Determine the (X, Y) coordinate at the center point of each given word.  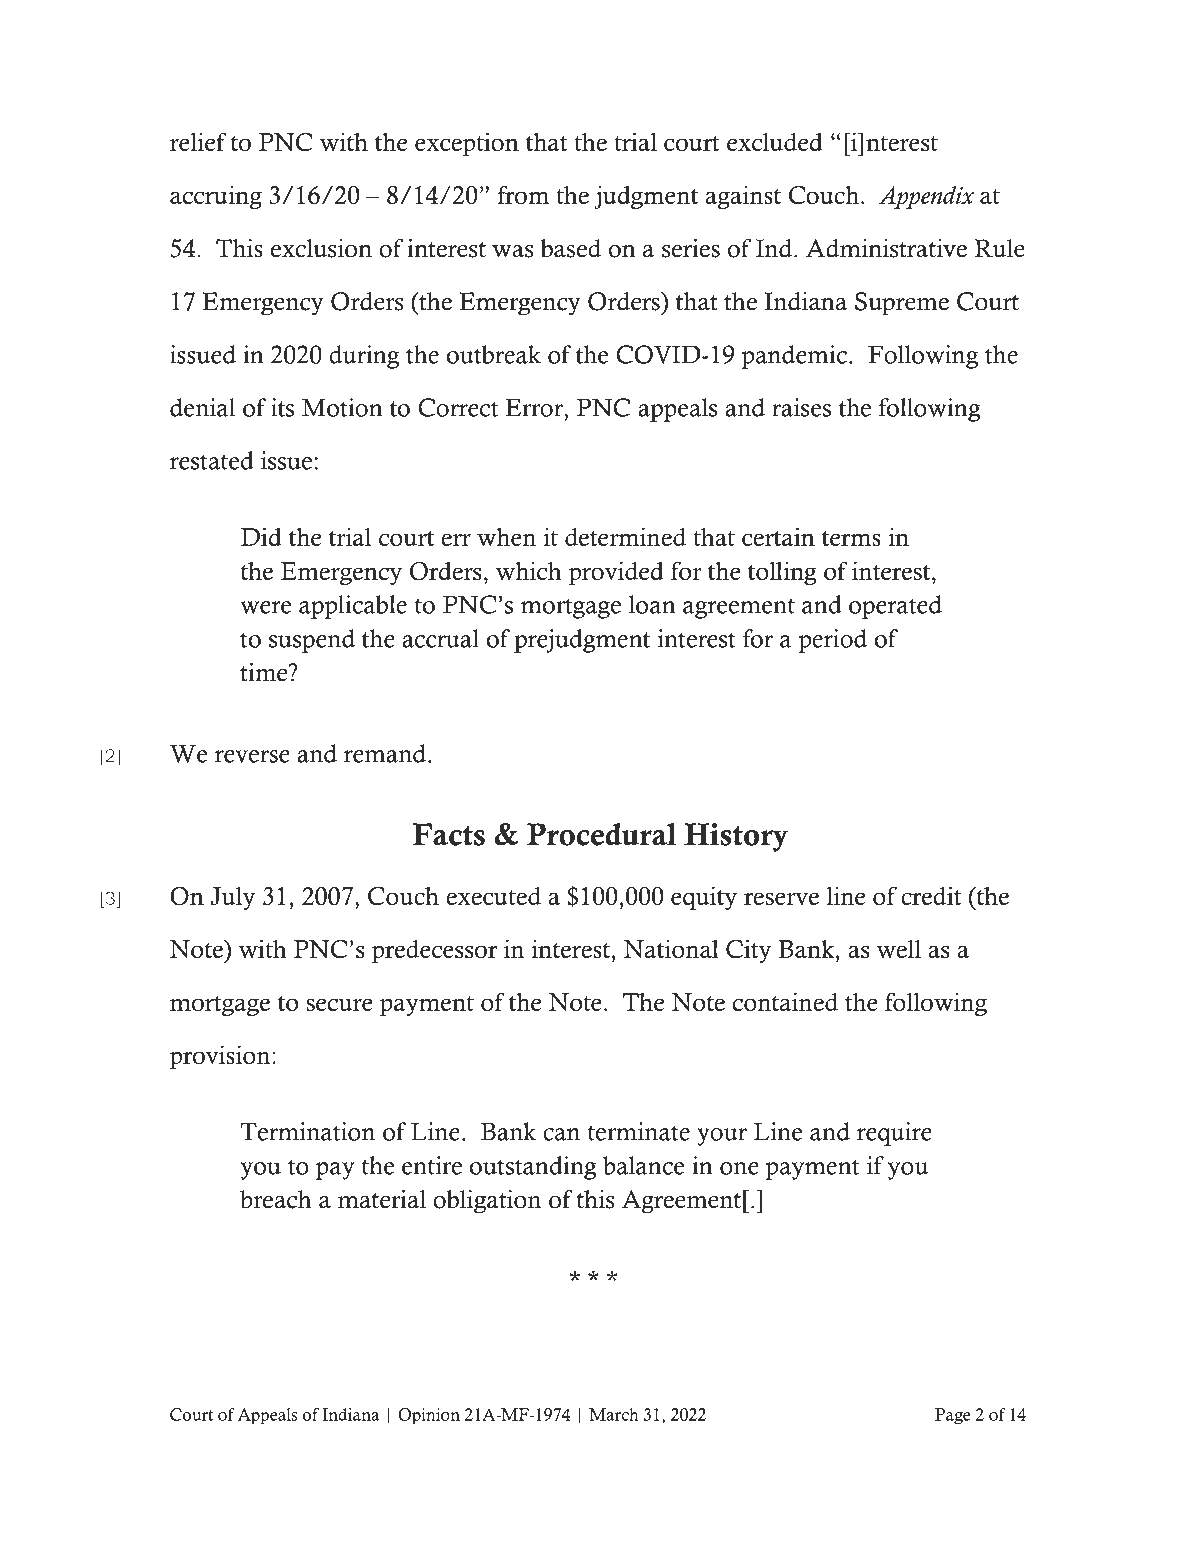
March (614, 1414)
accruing (216, 197)
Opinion (429, 1416)
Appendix (926, 197)
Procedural (601, 834)
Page (953, 1416)
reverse (252, 756)
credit (931, 895)
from (523, 194)
